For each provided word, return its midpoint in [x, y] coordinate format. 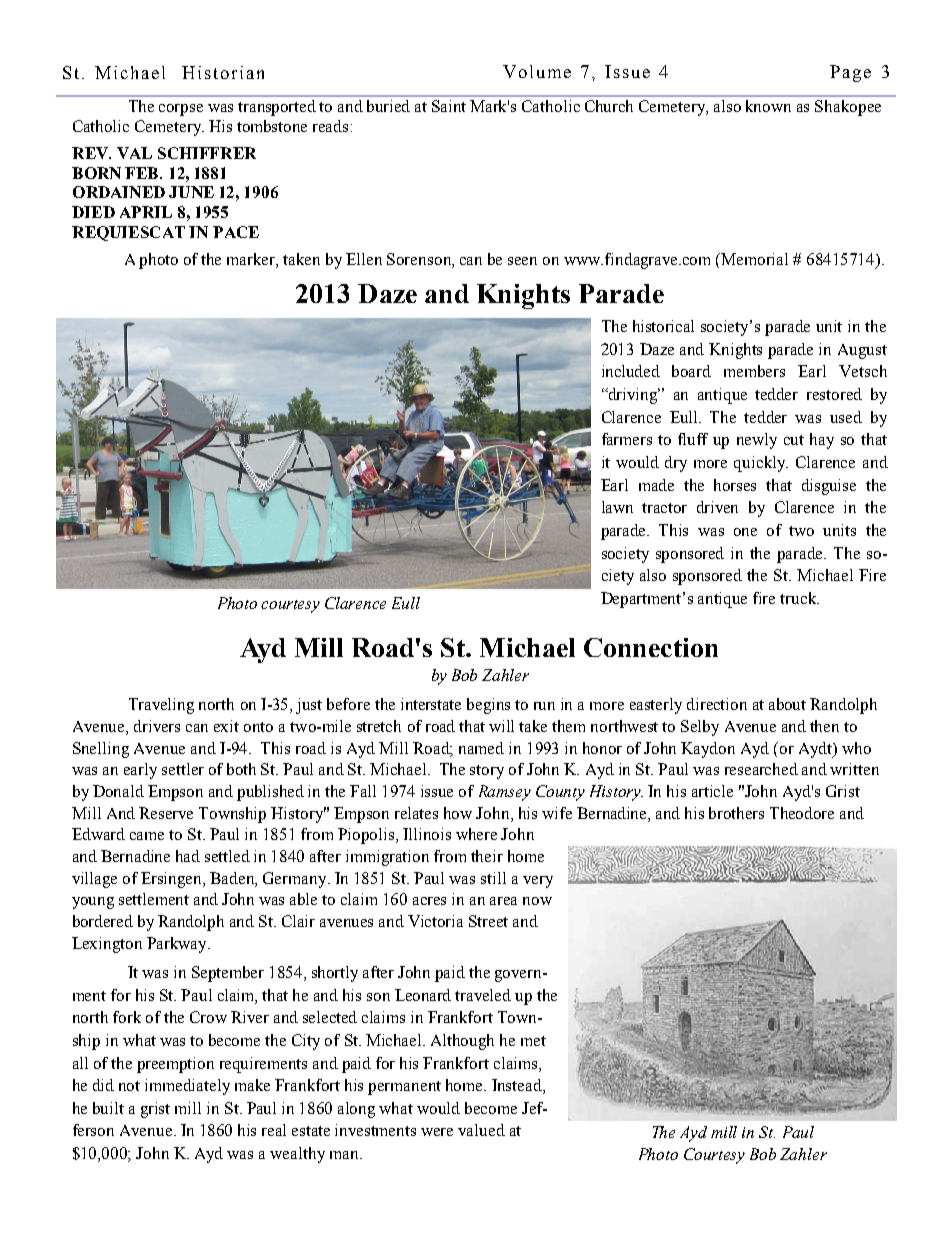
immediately [187, 1087]
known [768, 106]
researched [761, 769]
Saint [449, 106]
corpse [181, 110]
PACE [236, 232]
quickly [761, 464]
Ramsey [505, 793]
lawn [617, 507]
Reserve [166, 813]
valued [481, 1130]
